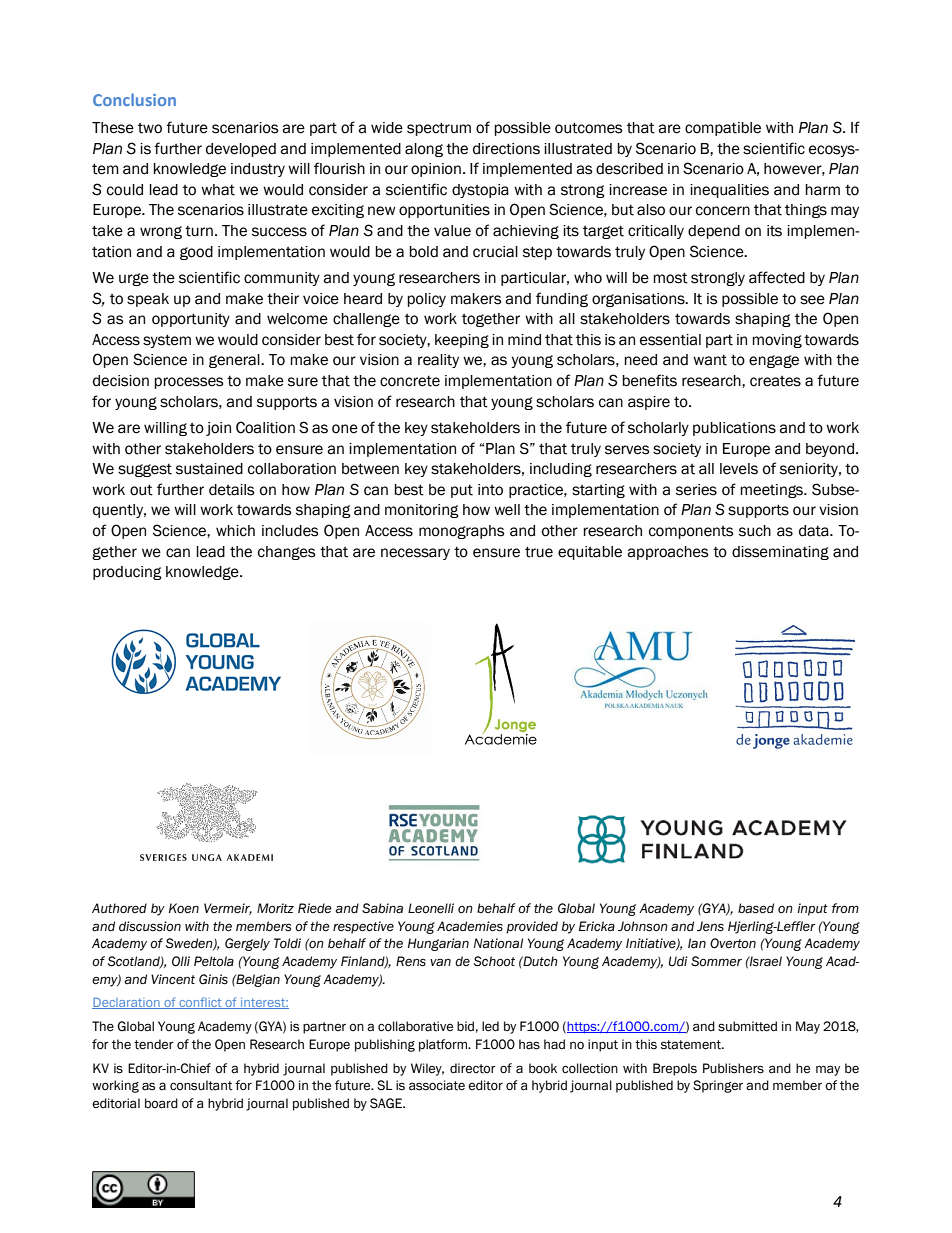  I want to click on director, so click(473, 1068).
